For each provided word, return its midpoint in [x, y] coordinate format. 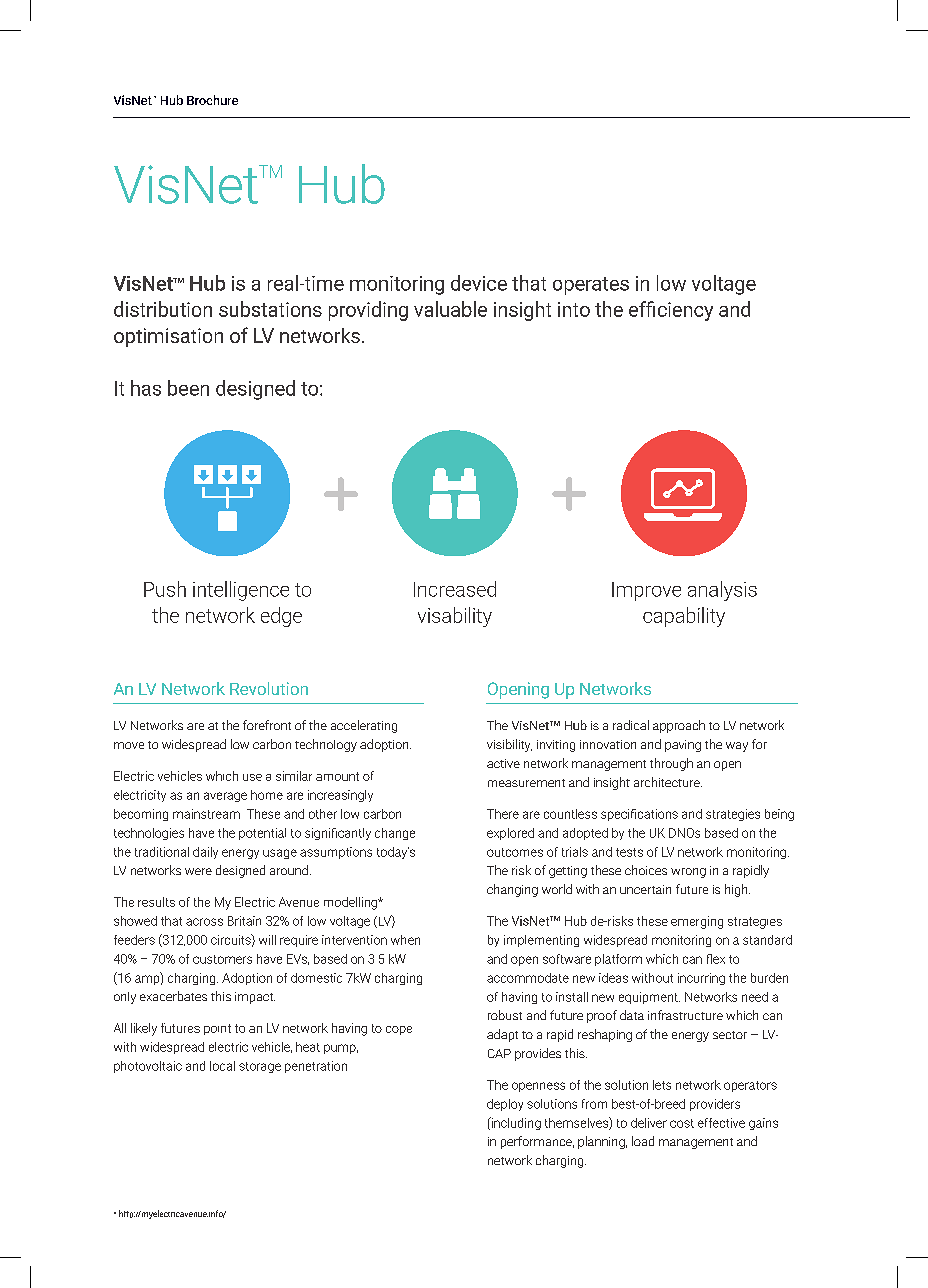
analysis [722, 591]
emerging [697, 922]
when [405, 940]
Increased [455, 589]
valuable [450, 309]
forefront [267, 725]
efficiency [671, 311]
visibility [509, 745]
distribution [163, 309]
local [222, 1066]
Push [165, 589]
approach [679, 726]
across [204, 922]
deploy [505, 1105]
